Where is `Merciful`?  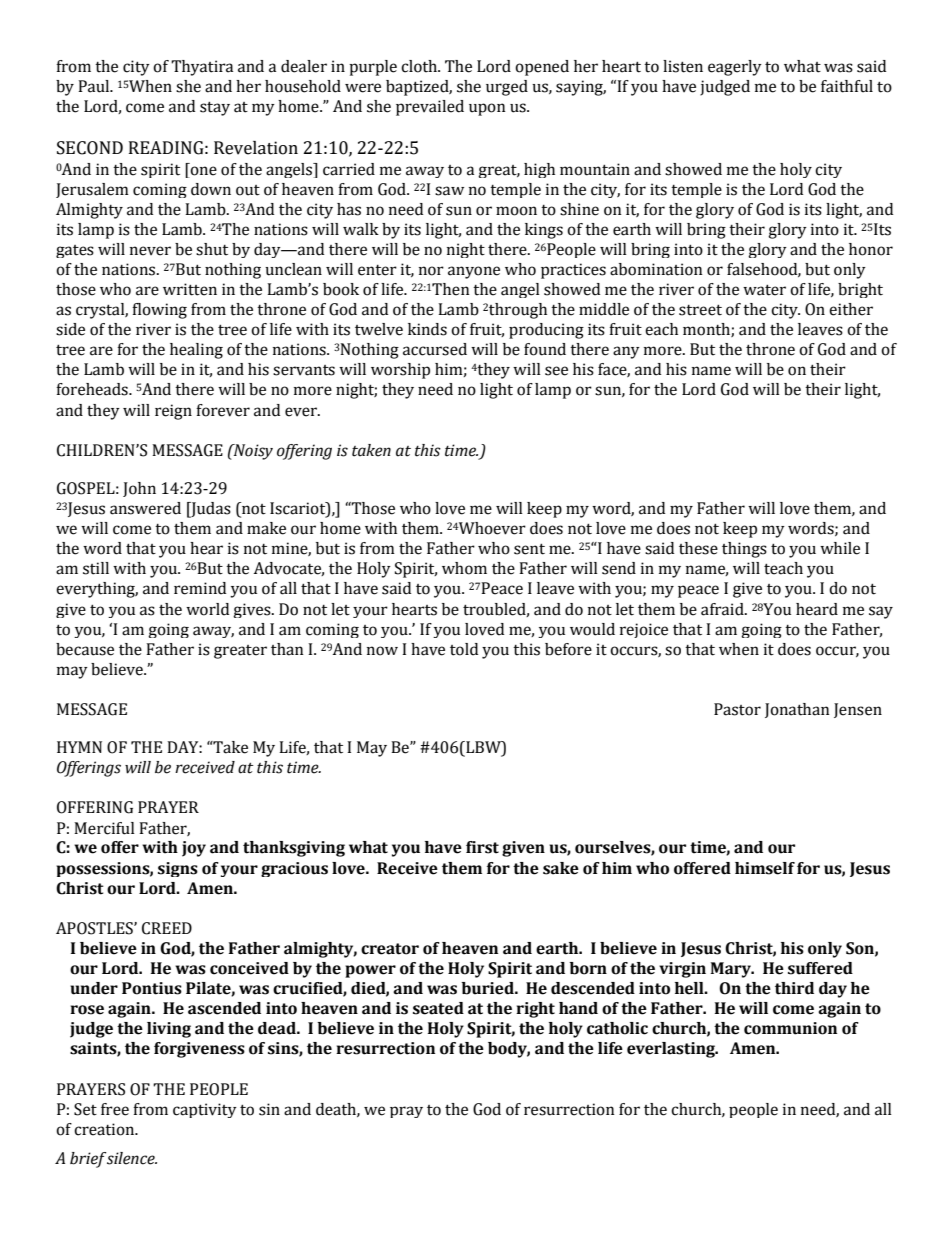
Merciful is located at coordinates (104, 828).
